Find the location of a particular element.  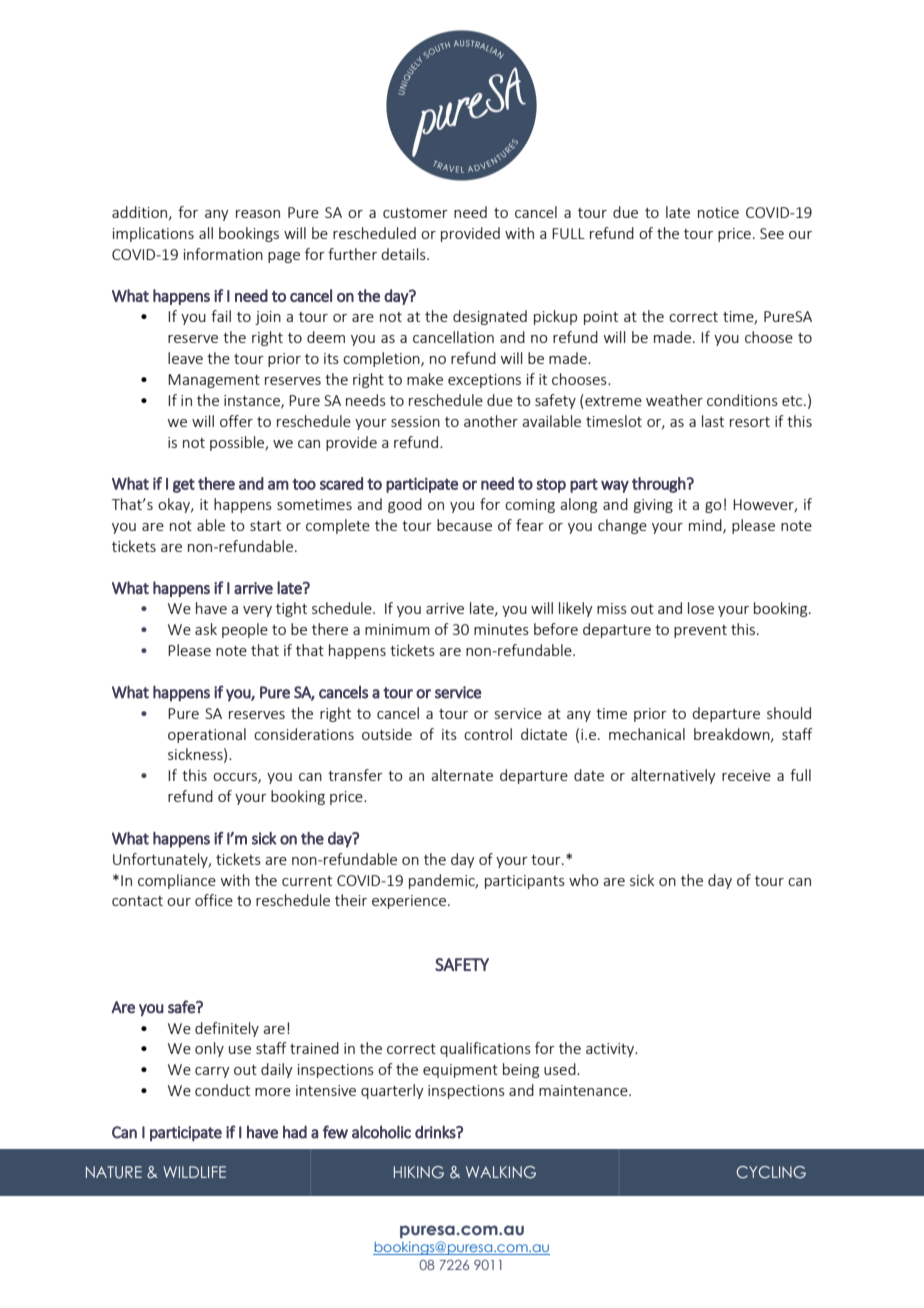

mind is located at coordinates (706, 526).
